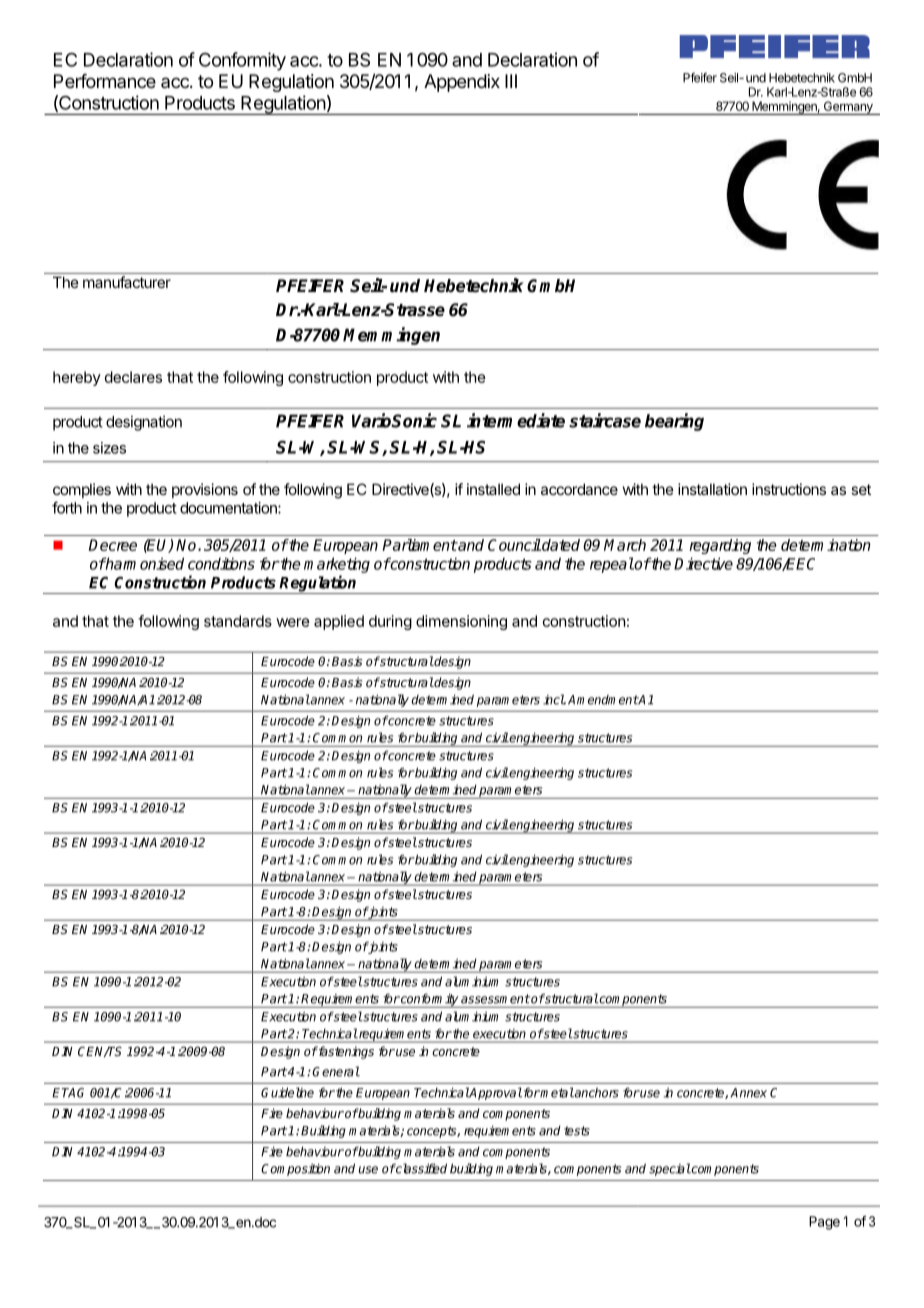 The height and width of the screenshot is (1308, 924). I want to click on assessment, so click(495, 999).
